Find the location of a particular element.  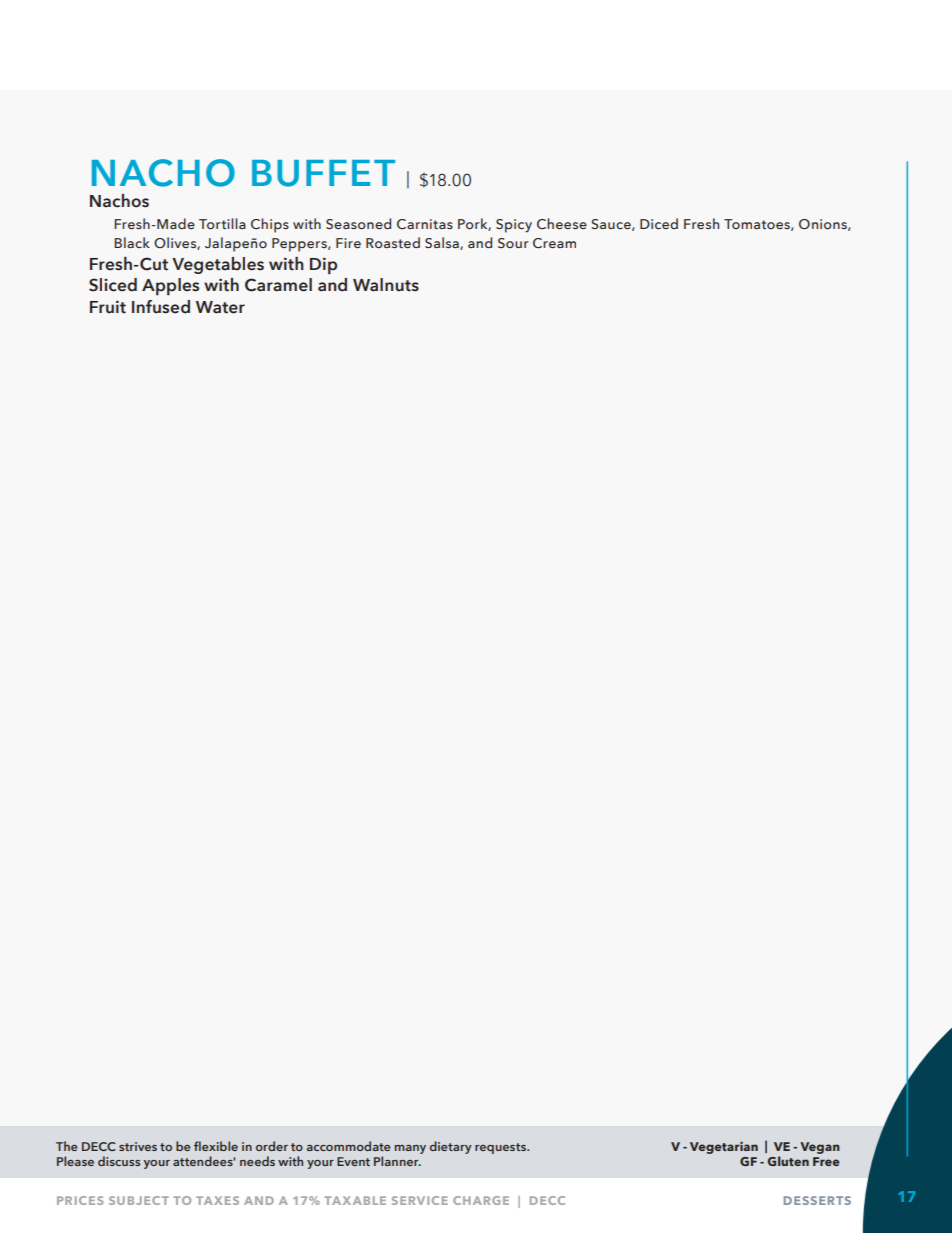

strives is located at coordinates (138, 1146).
